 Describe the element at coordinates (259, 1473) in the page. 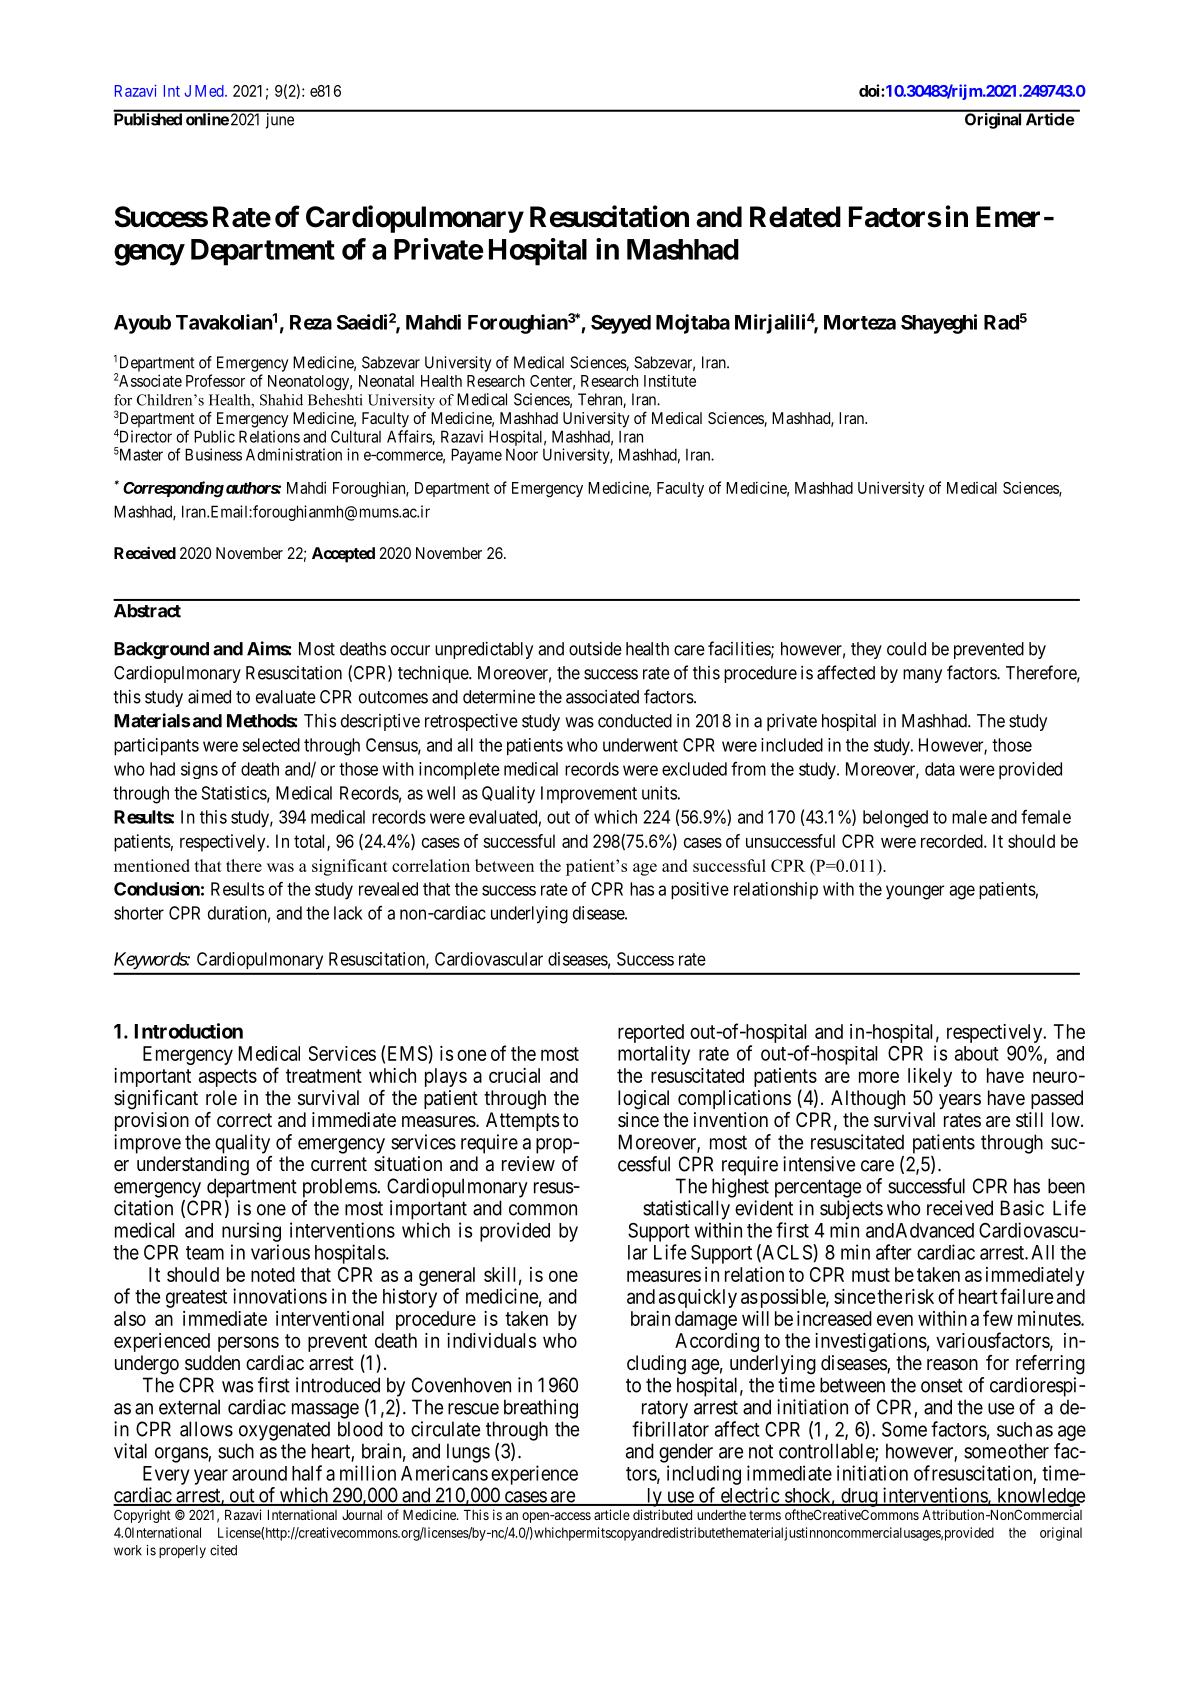

I see `around` at that location.
